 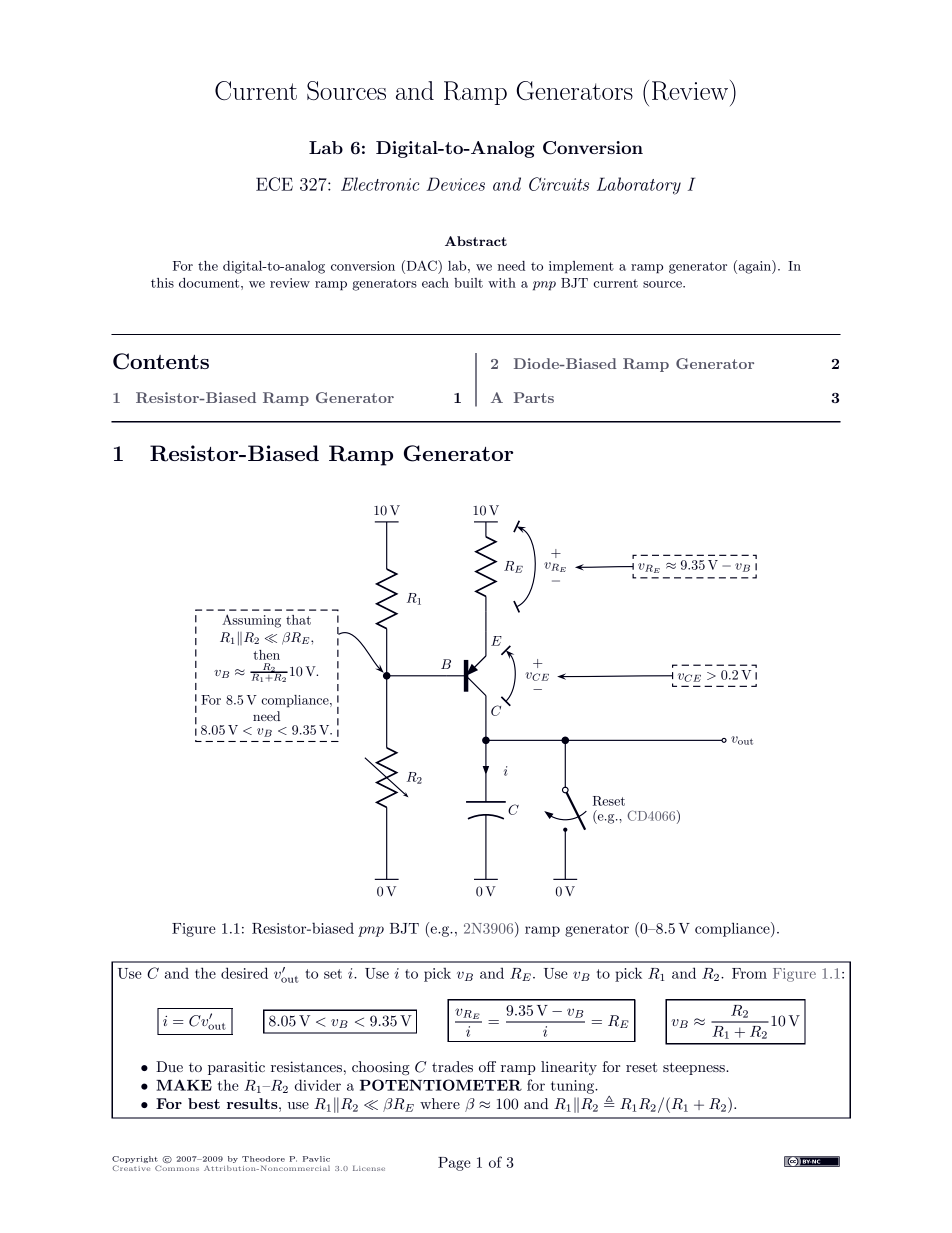 I want to click on best, so click(x=204, y=1103).
